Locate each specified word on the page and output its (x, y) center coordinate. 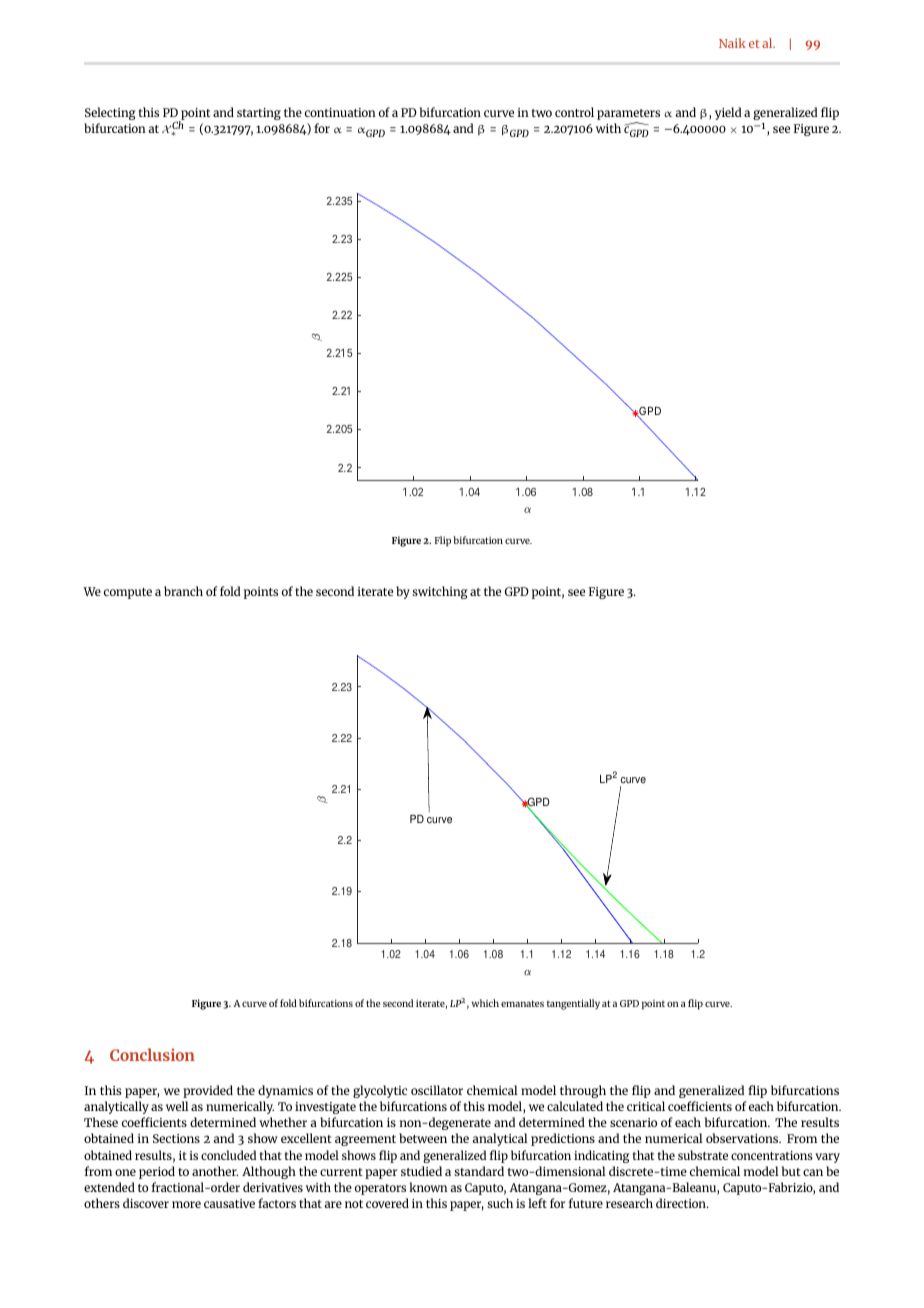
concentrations (772, 1155)
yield (728, 113)
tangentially (573, 1004)
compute (128, 593)
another (215, 1171)
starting (259, 114)
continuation (340, 112)
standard (479, 1171)
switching (440, 592)
